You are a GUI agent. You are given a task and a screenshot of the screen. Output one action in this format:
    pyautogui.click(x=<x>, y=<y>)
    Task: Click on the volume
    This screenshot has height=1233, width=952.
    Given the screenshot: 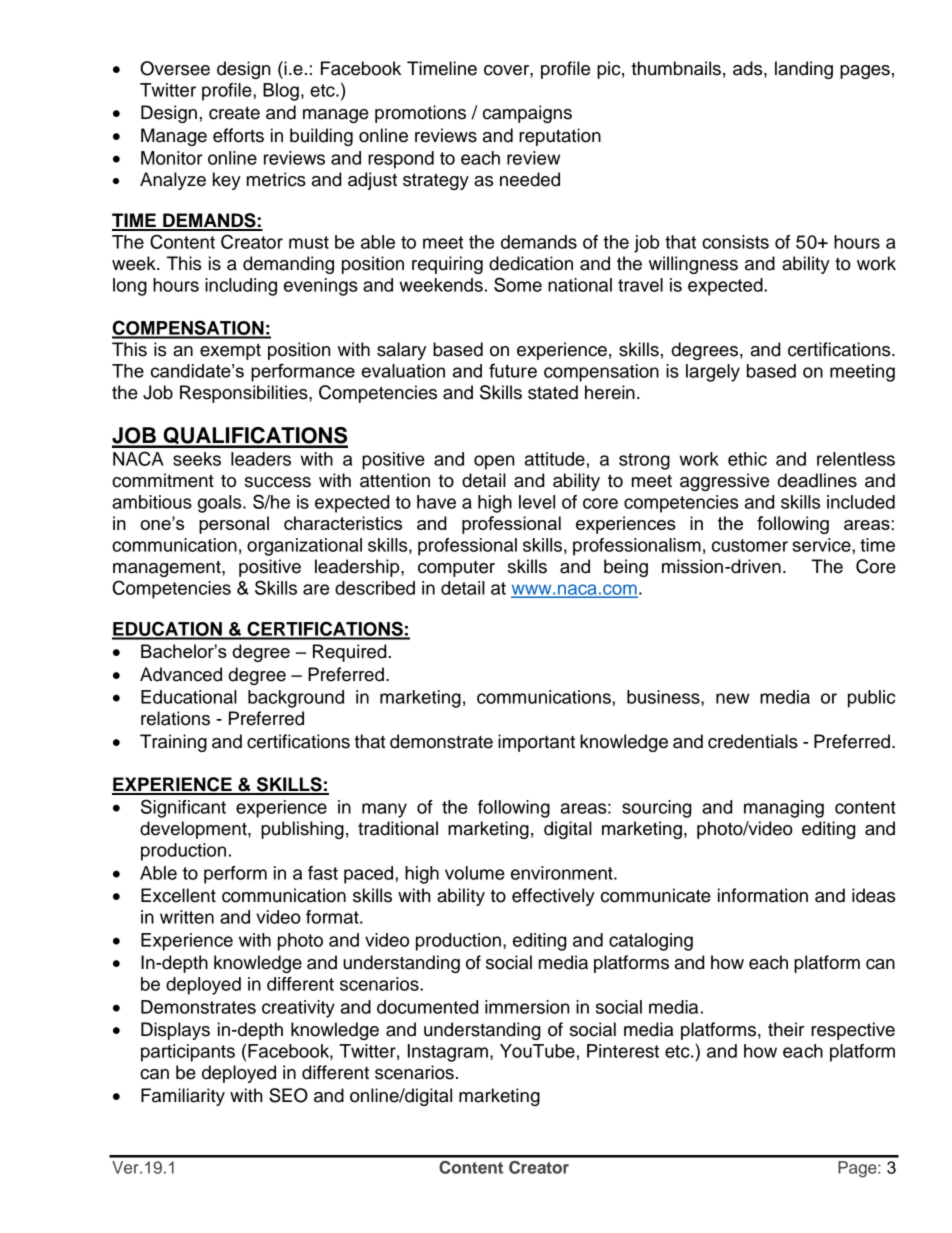 What is the action you would take?
    pyautogui.click(x=475, y=873)
